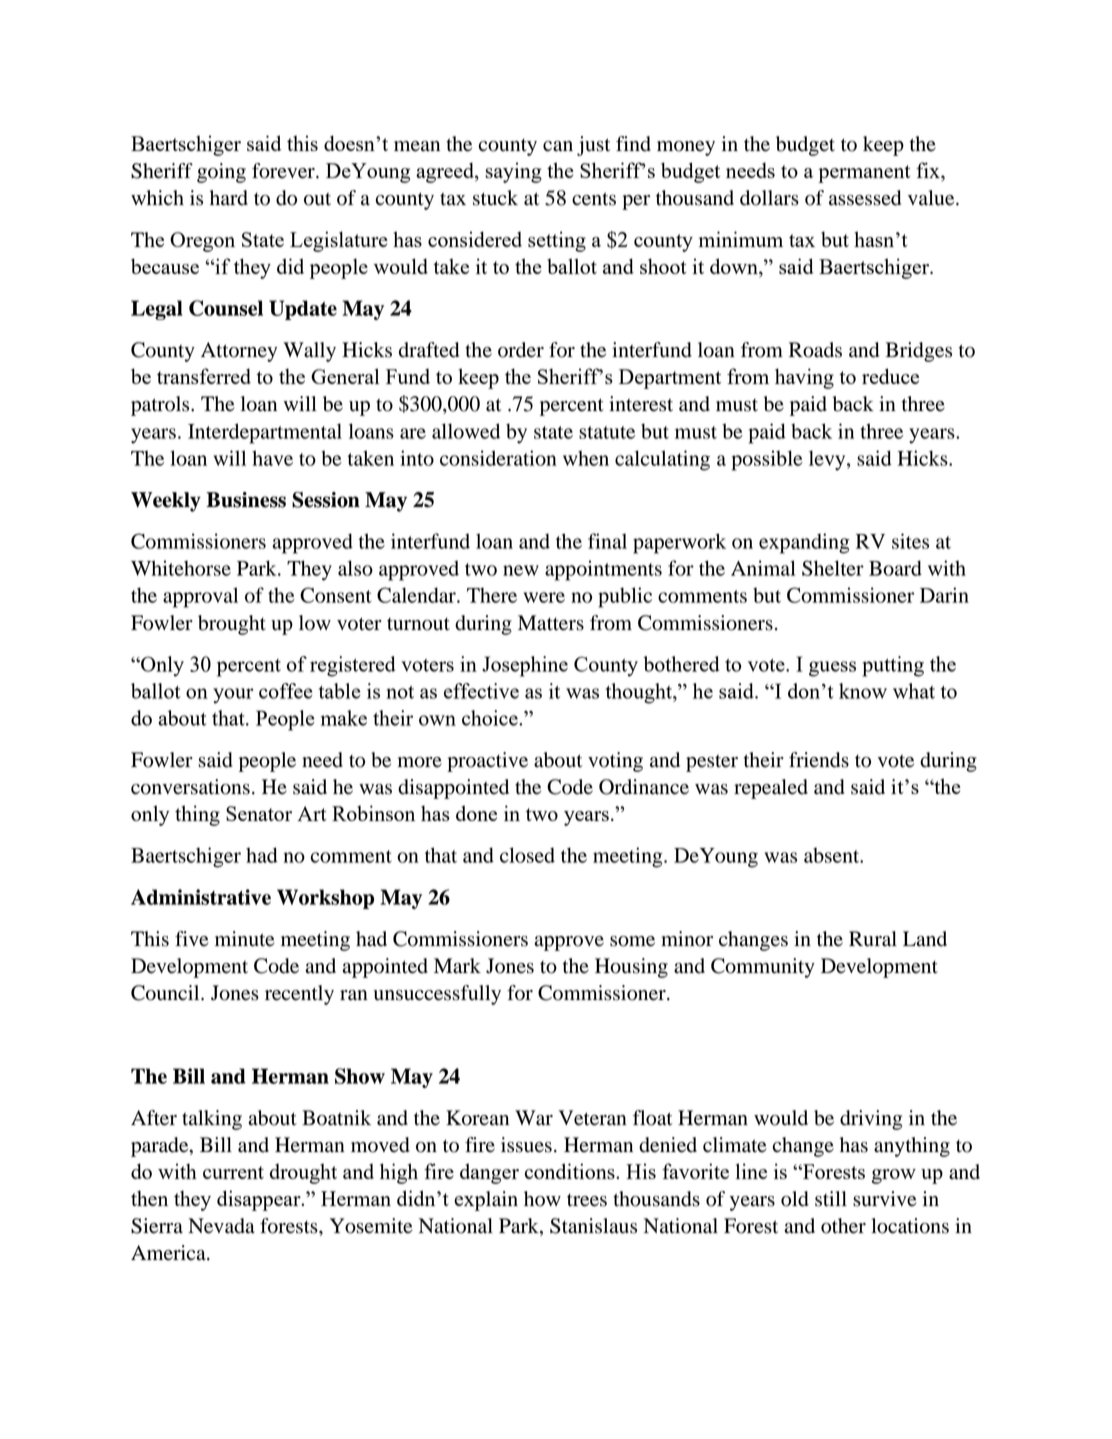  I want to click on Rural, so click(873, 939).
